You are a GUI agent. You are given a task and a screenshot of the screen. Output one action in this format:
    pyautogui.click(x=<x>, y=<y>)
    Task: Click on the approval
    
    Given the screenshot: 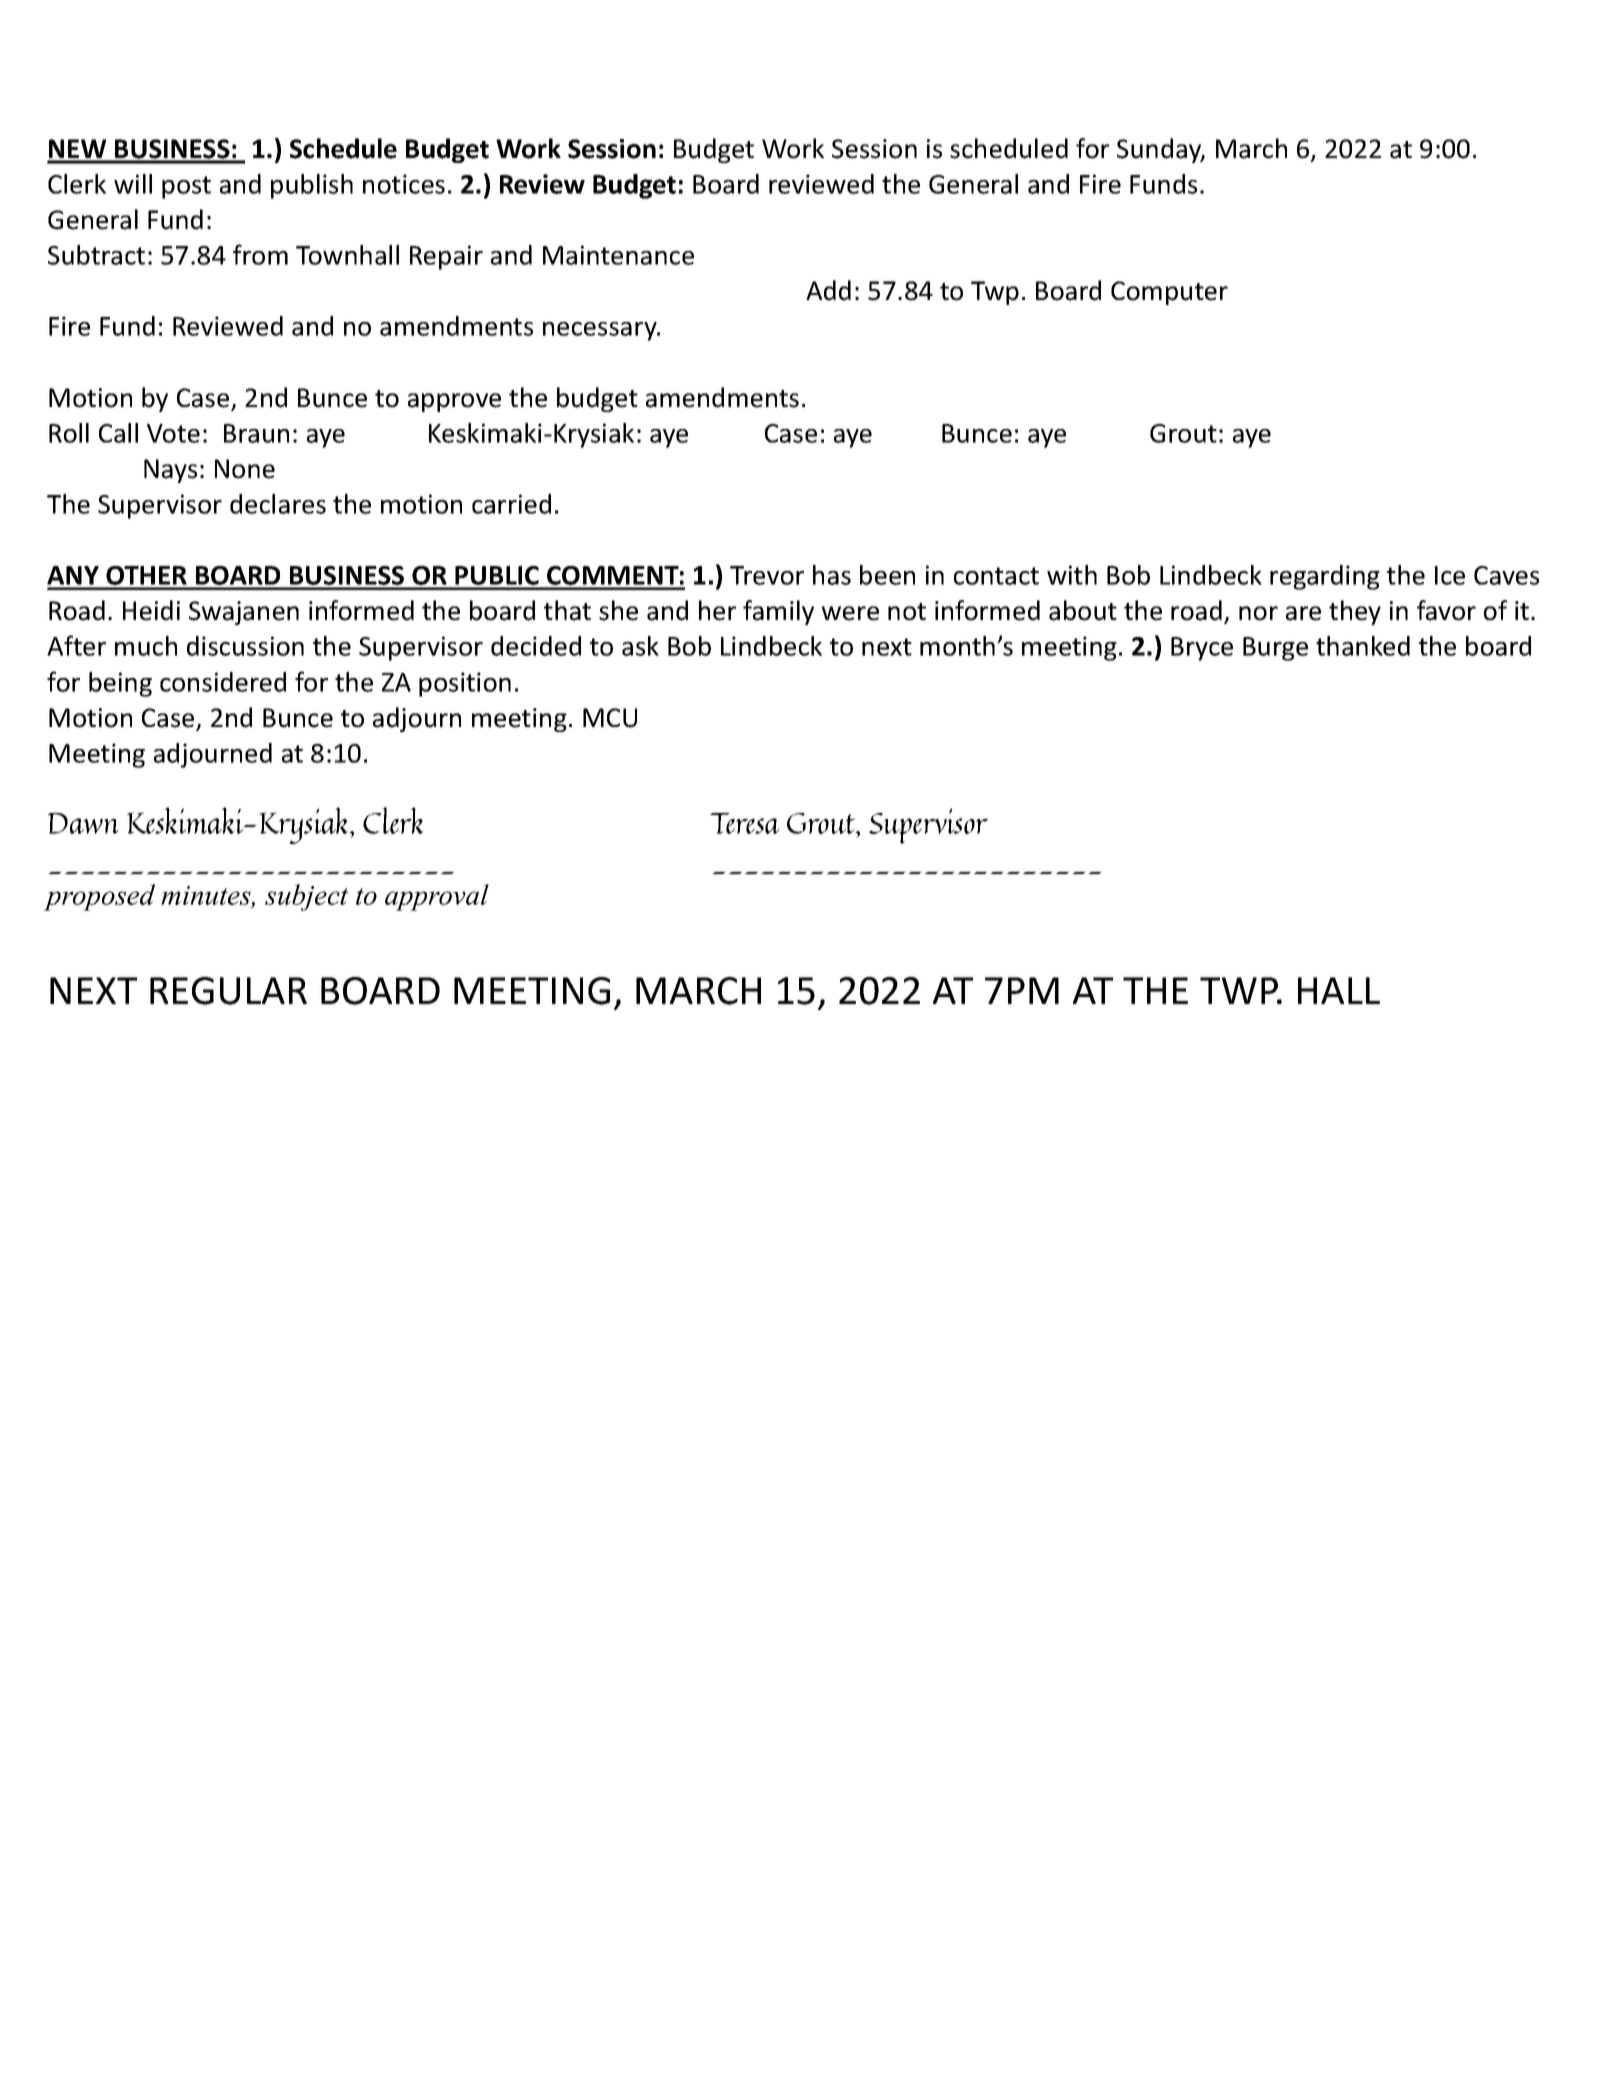 What is the action you would take?
    pyautogui.click(x=437, y=897)
